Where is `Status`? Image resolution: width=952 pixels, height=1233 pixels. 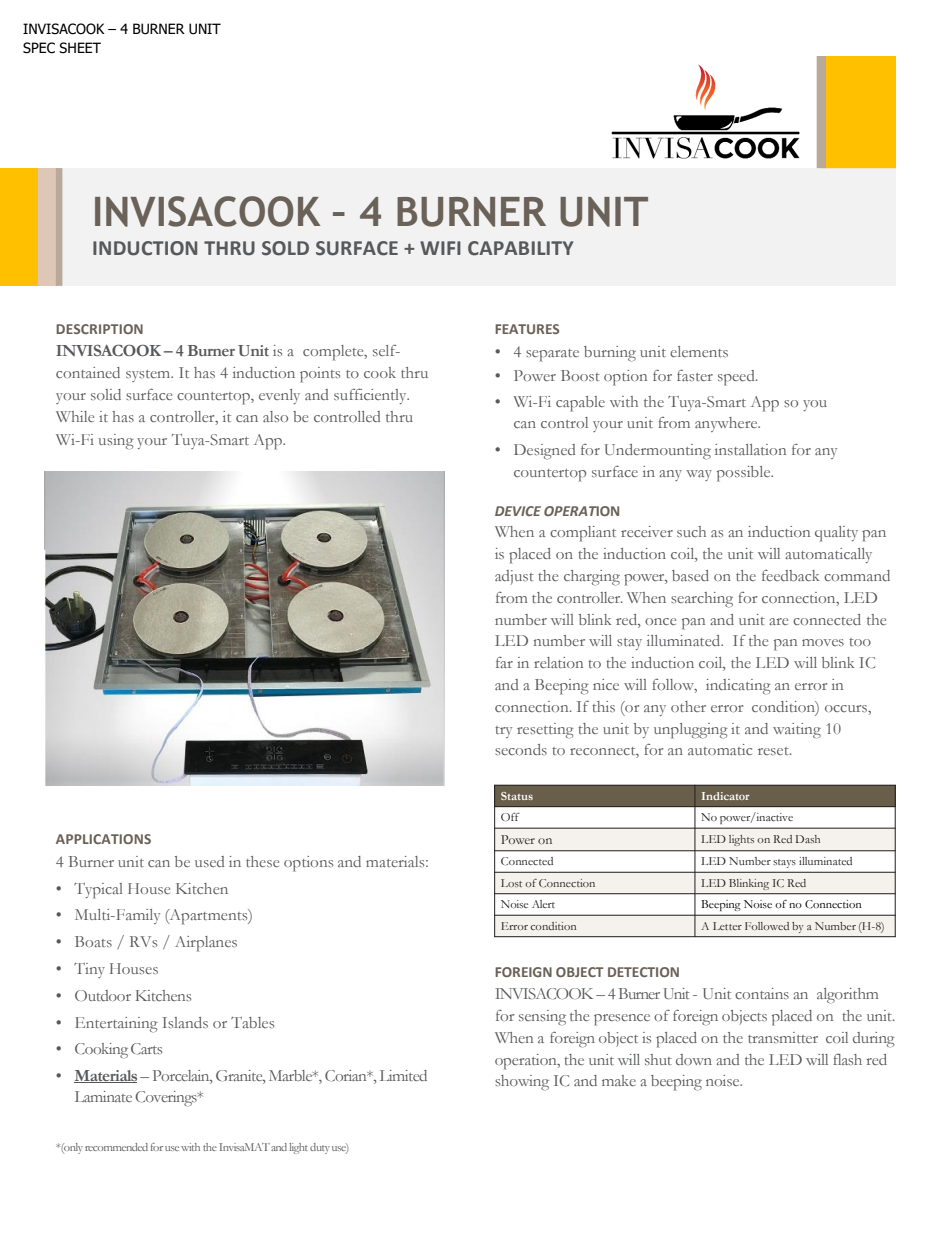
Status is located at coordinates (517, 796).
